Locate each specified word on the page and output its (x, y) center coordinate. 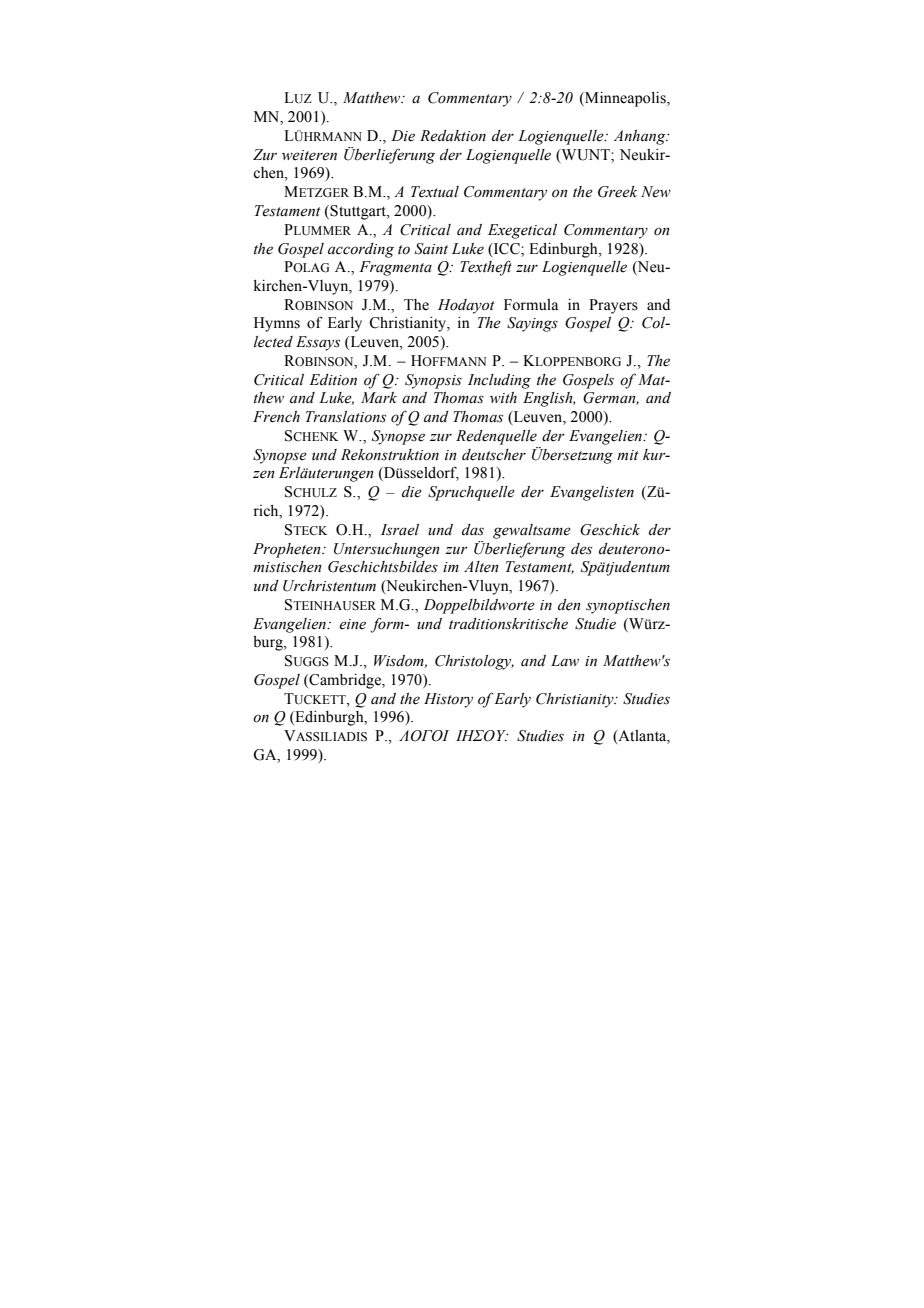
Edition (333, 380)
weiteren (309, 155)
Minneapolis (625, 99)
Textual (435, 192)
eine (352, 624)
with (503, 397)
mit (628, 455)
